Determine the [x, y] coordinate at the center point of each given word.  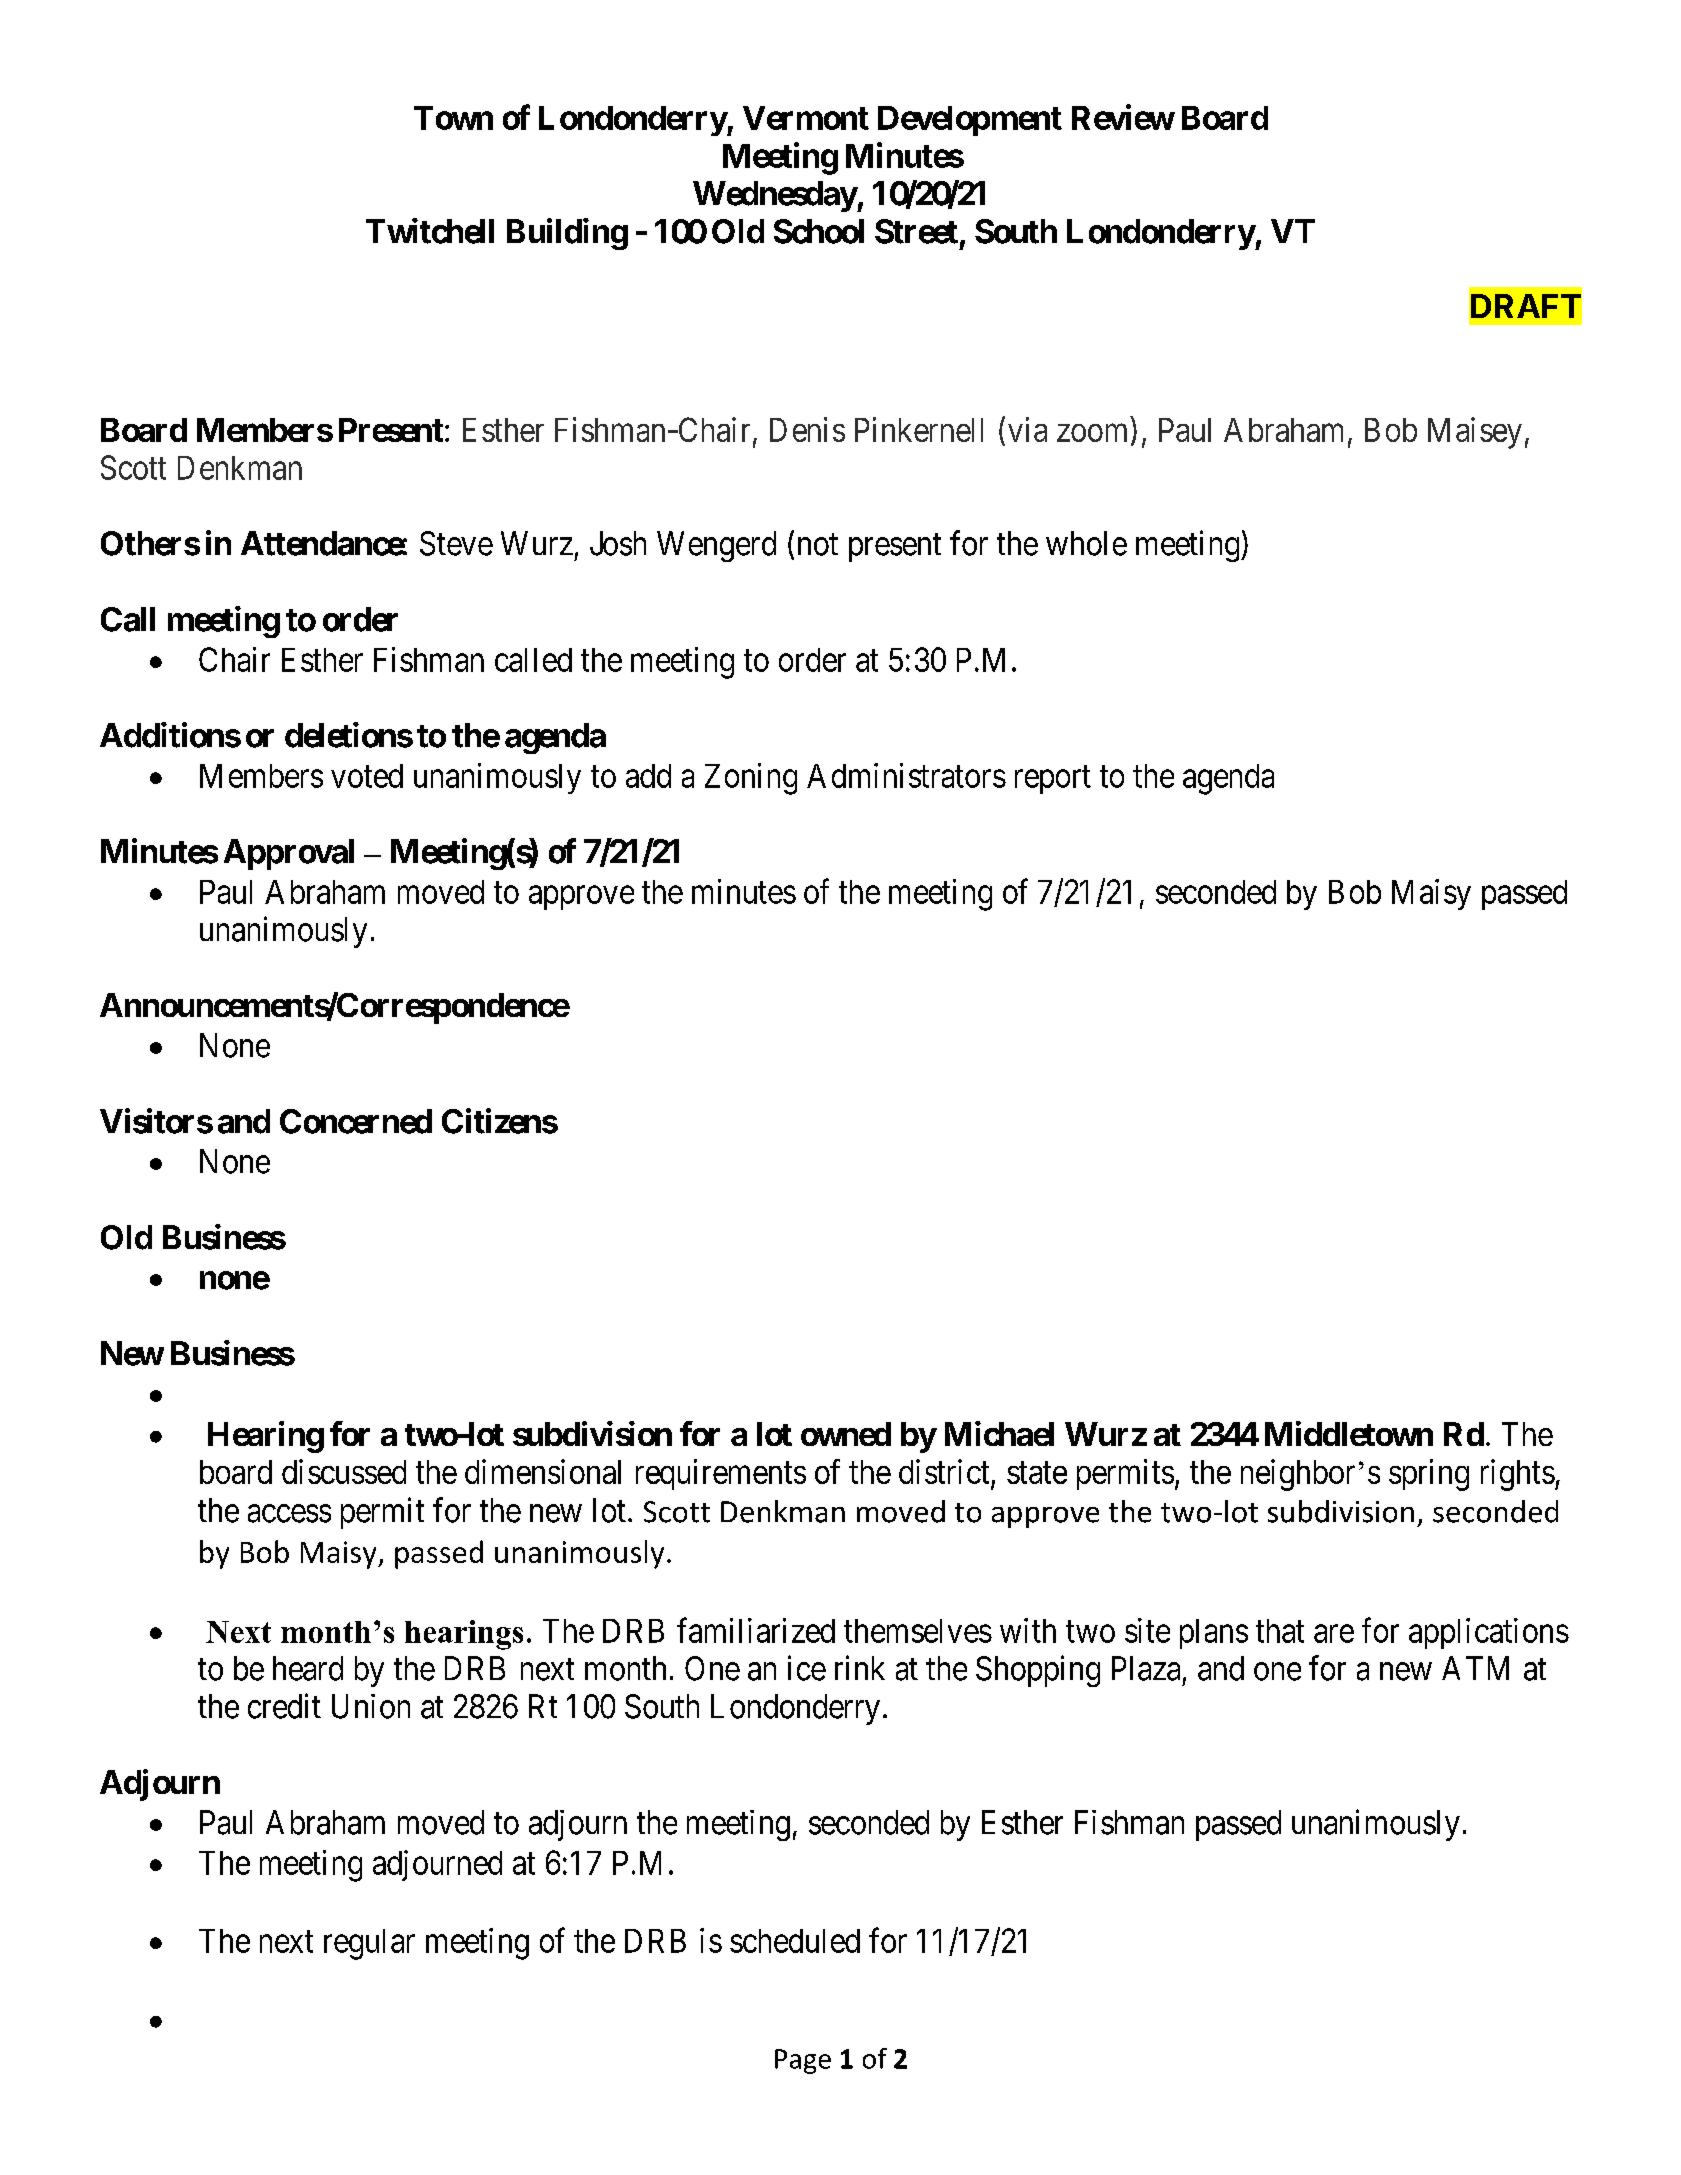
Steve [456, 543]
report [1053, 780]
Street [916, 231]
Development [970, 121]
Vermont [806, 118]
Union [371, 1706]
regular [369, 1944]
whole [1086, 543]
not [818, 545]
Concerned [356, 1121]
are [1334, 1634]
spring [1429, 1475]
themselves [918, 1631]
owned [846, 1434]
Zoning [751, 779]
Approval [289, 854]
